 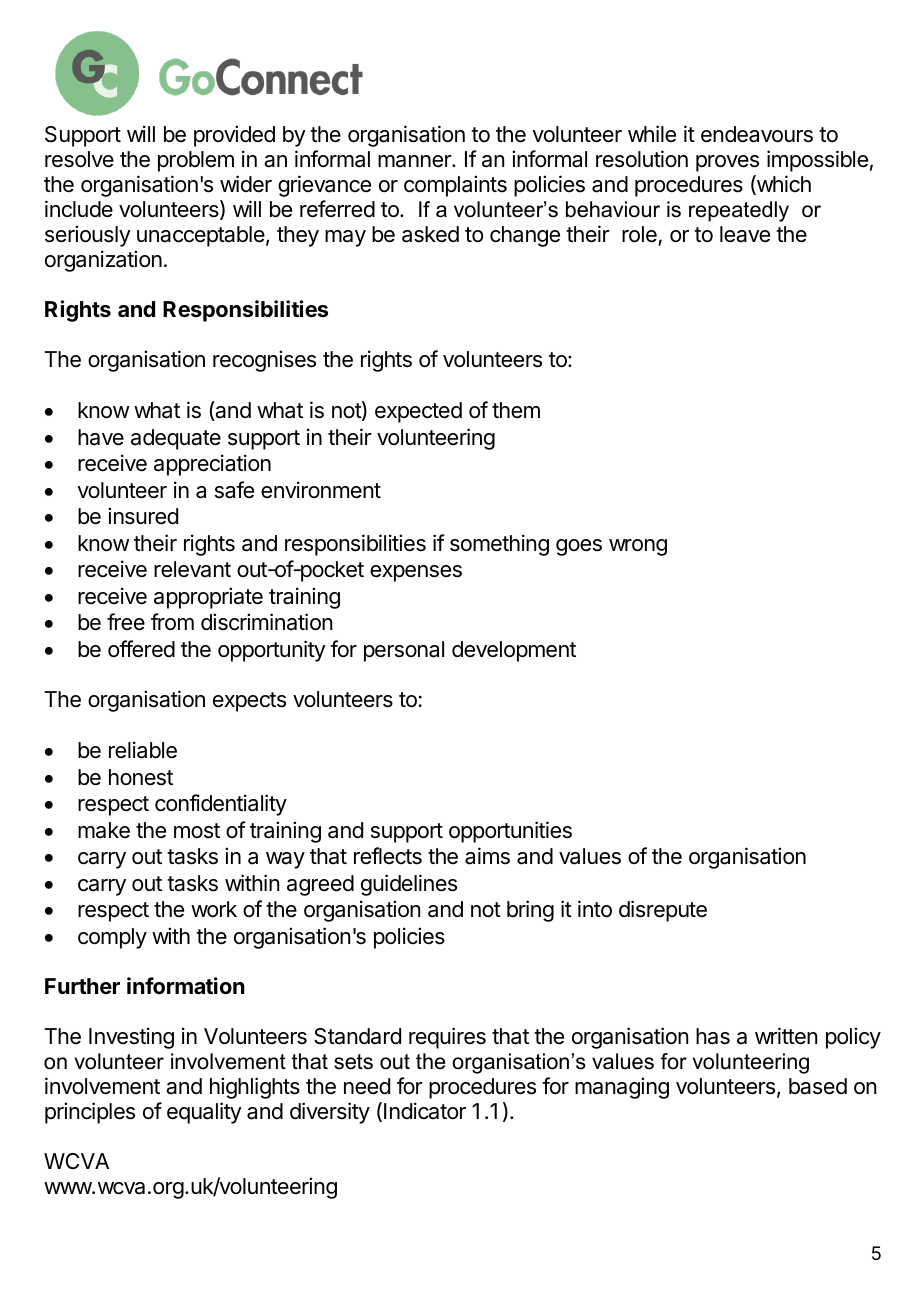 What do you see at coordinates (455, 186) in the screenshot?
I see `complaints` at bounding box center [455, 186].
